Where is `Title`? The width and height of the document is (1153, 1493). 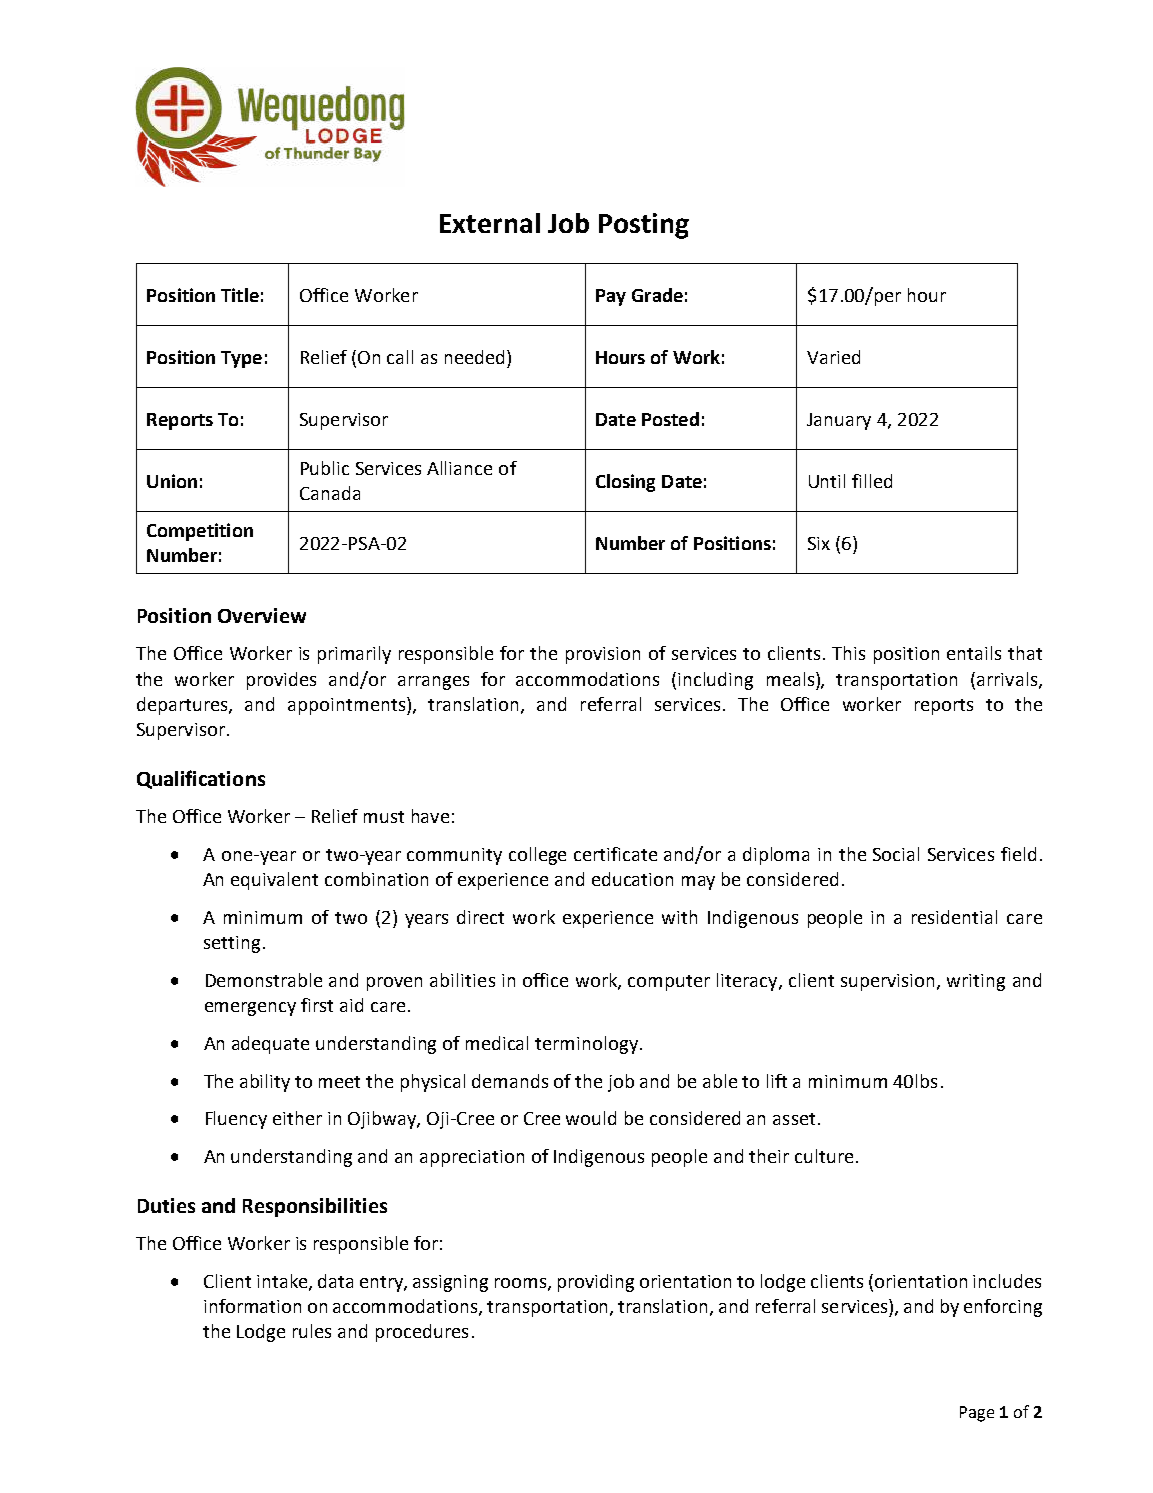 Title is located at coordinates (240, 295).
